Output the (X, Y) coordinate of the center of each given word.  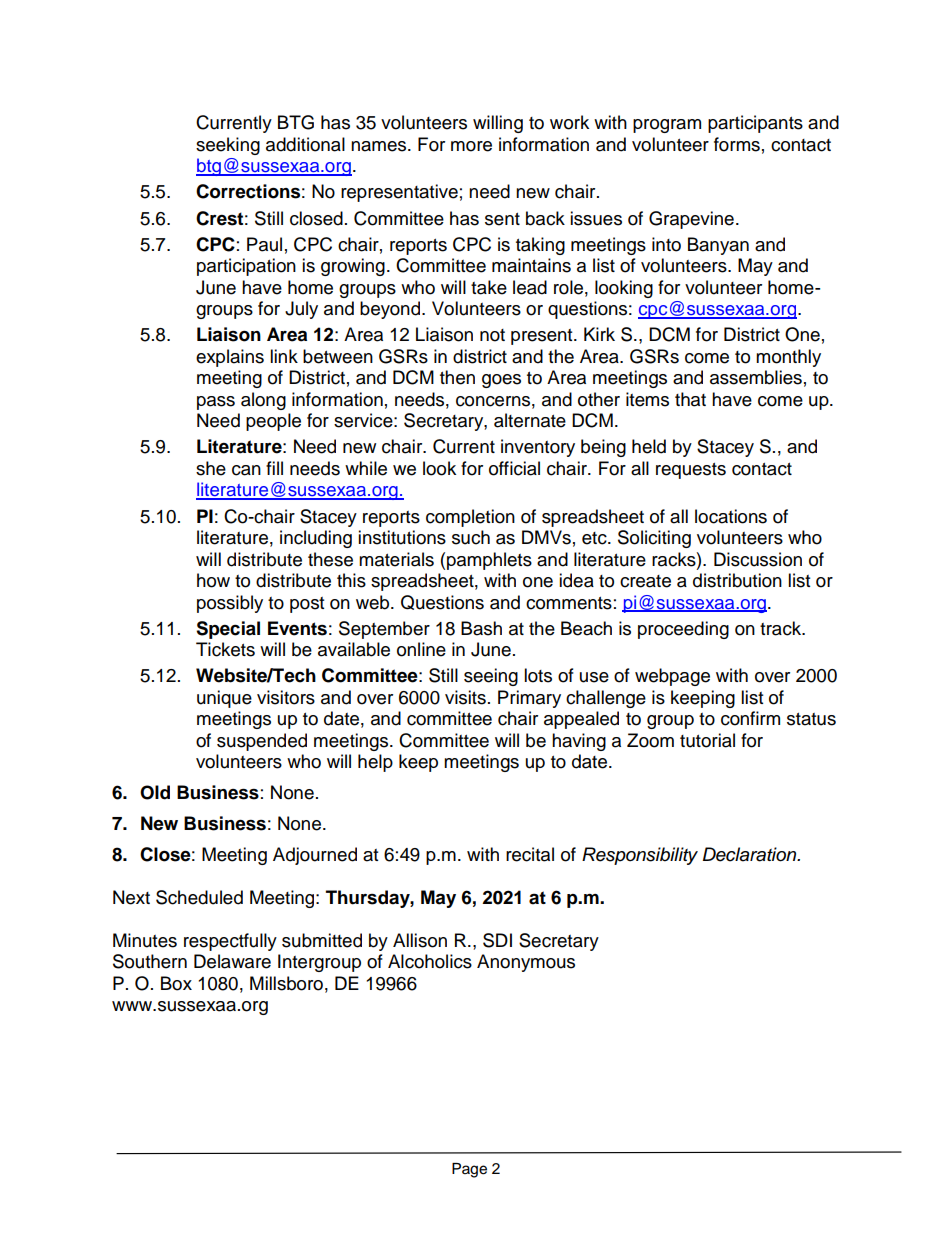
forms (737, 144)
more (471, 146)
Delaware (232, 961)
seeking (228, 146)
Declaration (751, 854)
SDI (497, 940)
